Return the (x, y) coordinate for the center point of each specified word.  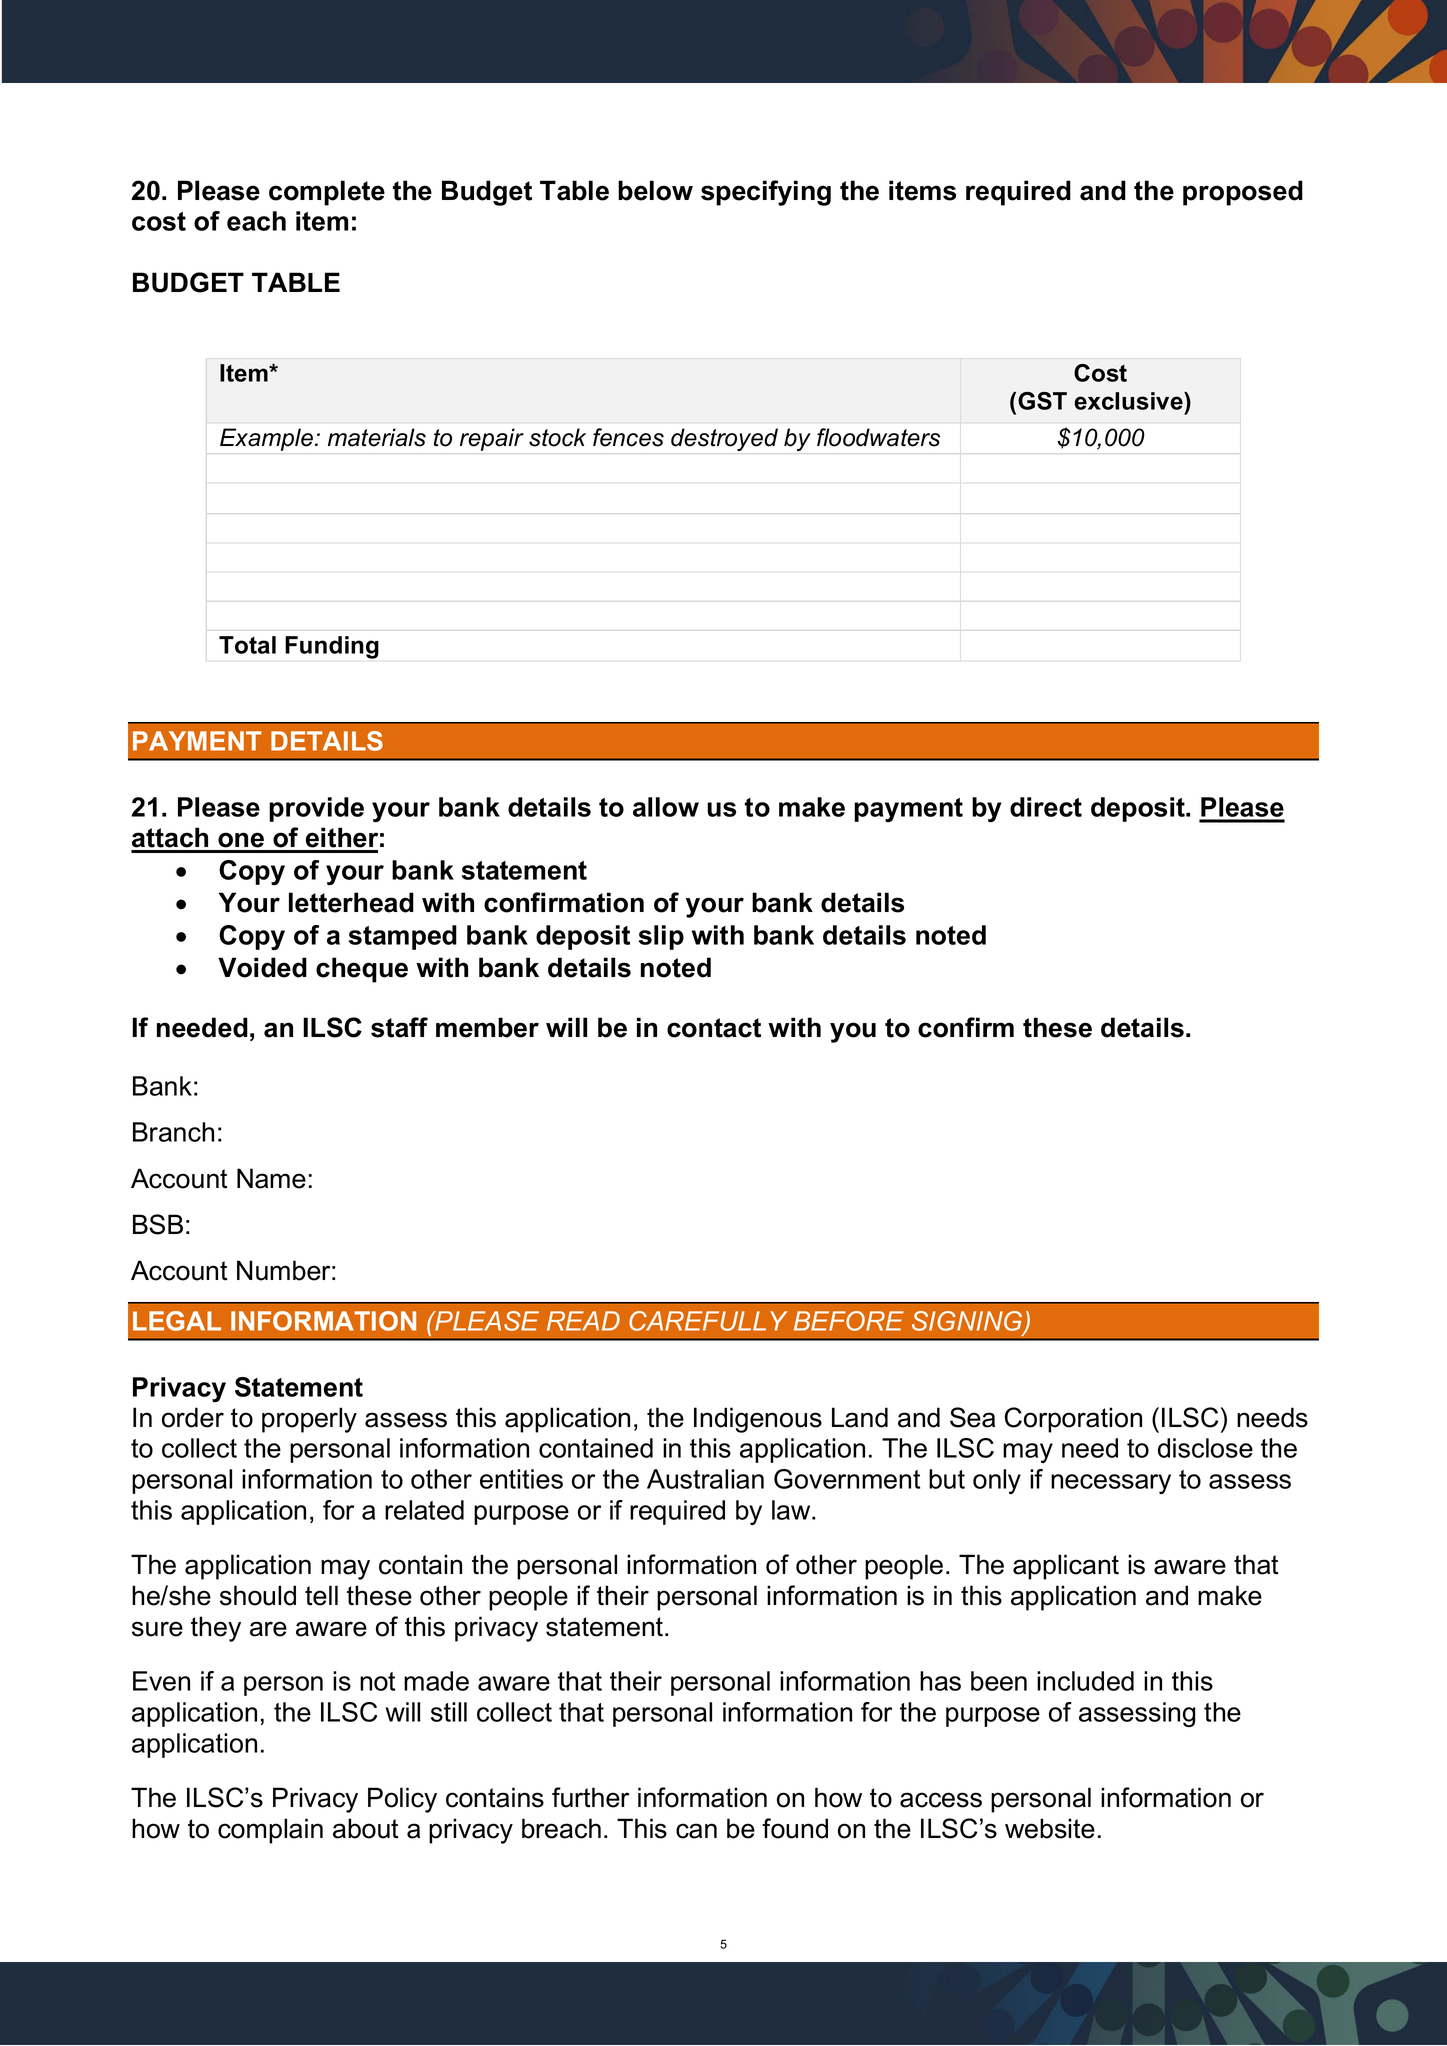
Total (247, 645)
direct (1046, 807)
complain (270, 1831)
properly (309, 1420)
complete (327, 193)
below (655, 190)
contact (714, 1028)
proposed (1243, 193)
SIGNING (968, 1322)
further (590, 1797)
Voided (262, 967)
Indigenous (758, 1420)
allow (666, 807)
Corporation (1073, 1420)
